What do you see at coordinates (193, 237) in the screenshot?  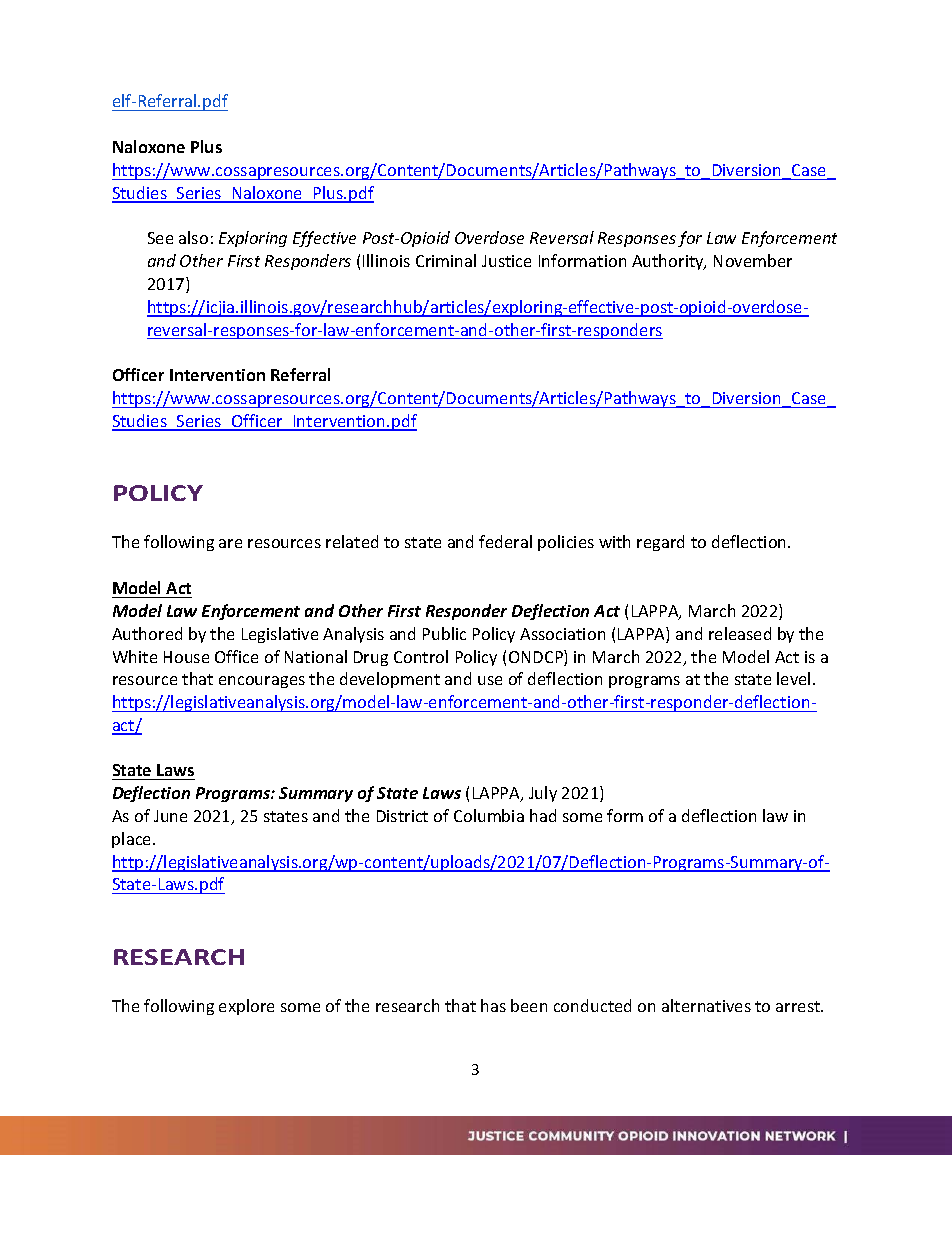 I see `also` at bounding box center [193, 237].
